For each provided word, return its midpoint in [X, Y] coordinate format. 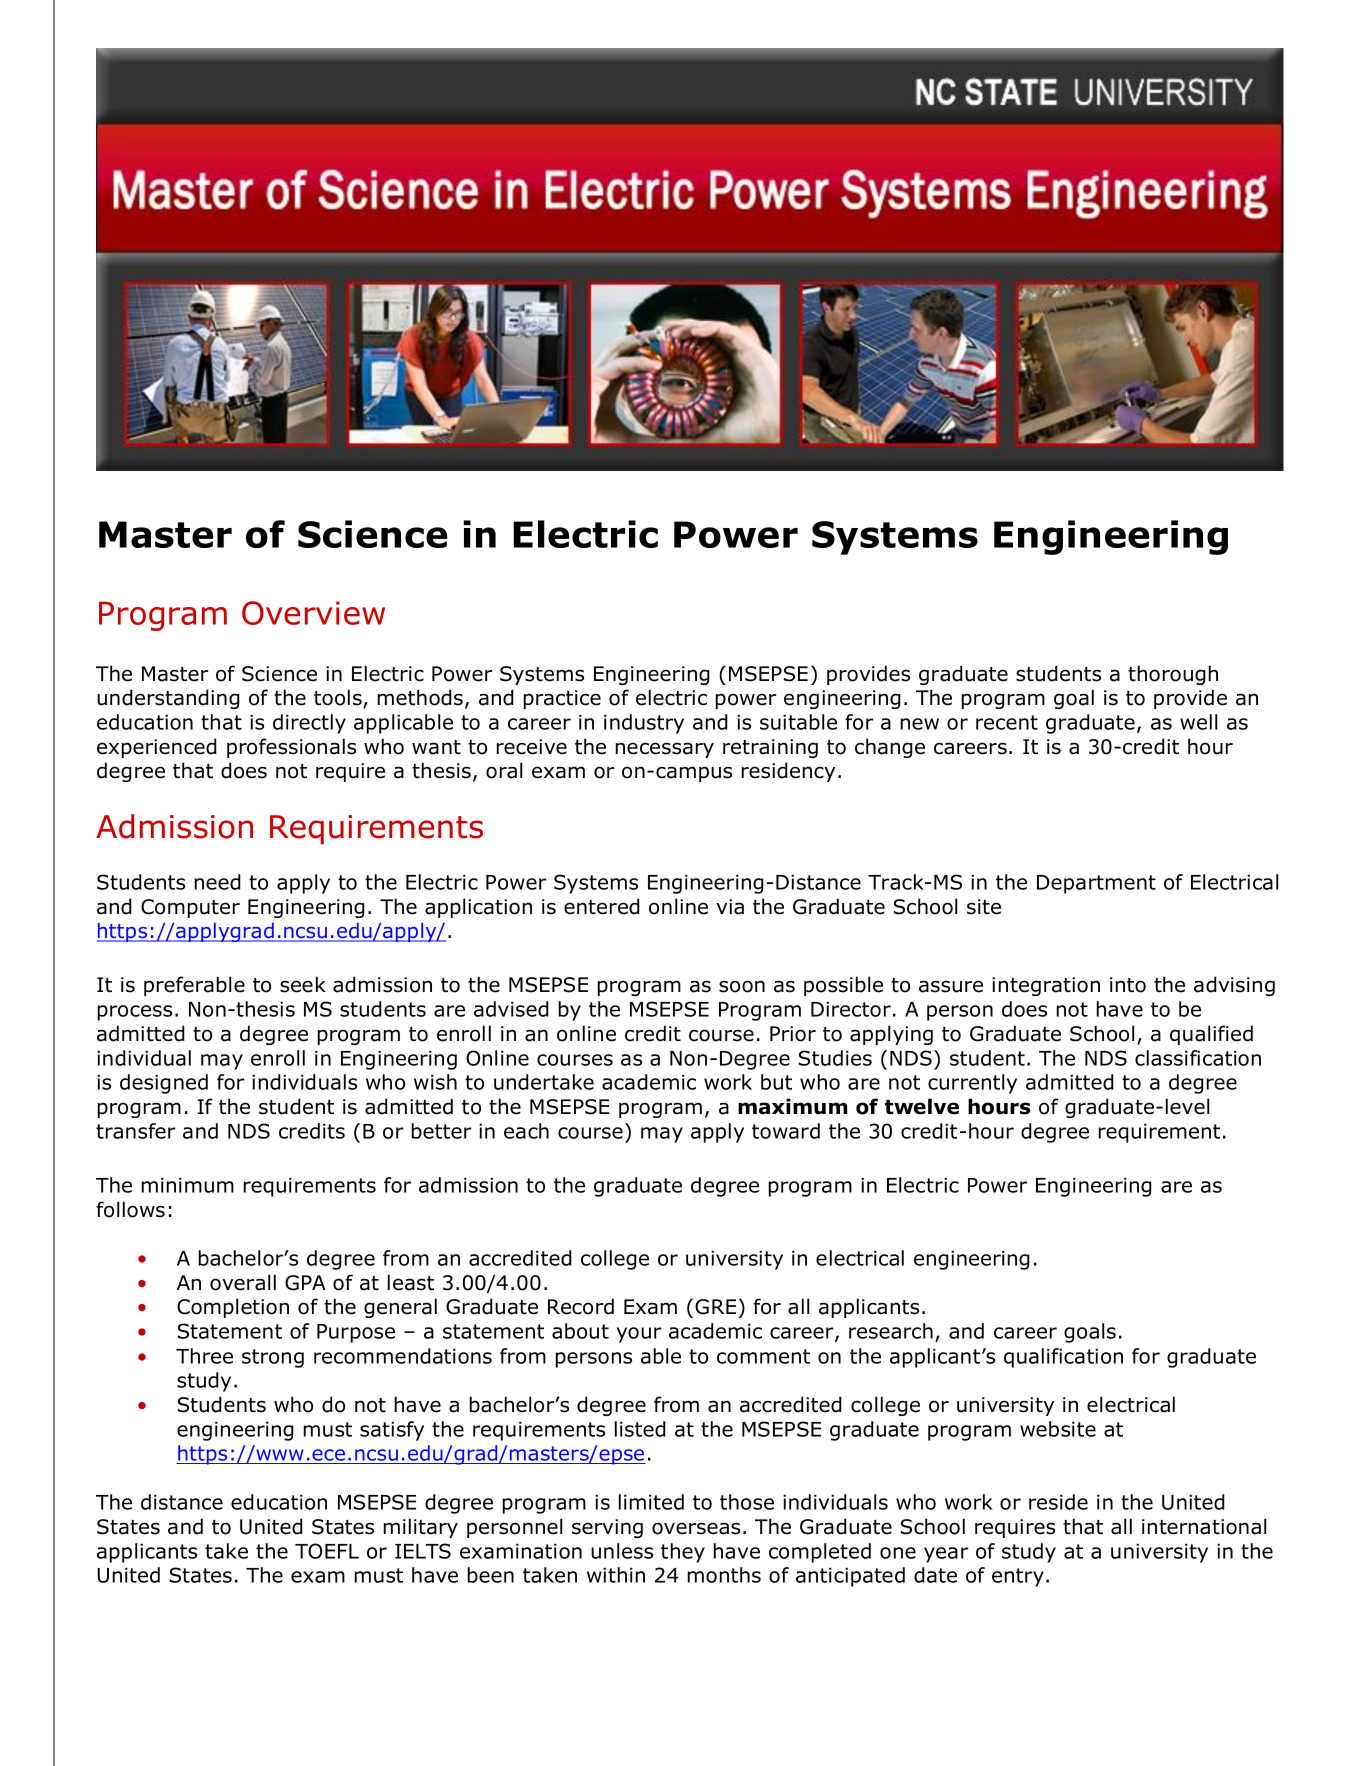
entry [1018, 1577]
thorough [1173, 675]
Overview [313, 613]
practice [562, 699]
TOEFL [327, 1551]
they [683, 1553]
